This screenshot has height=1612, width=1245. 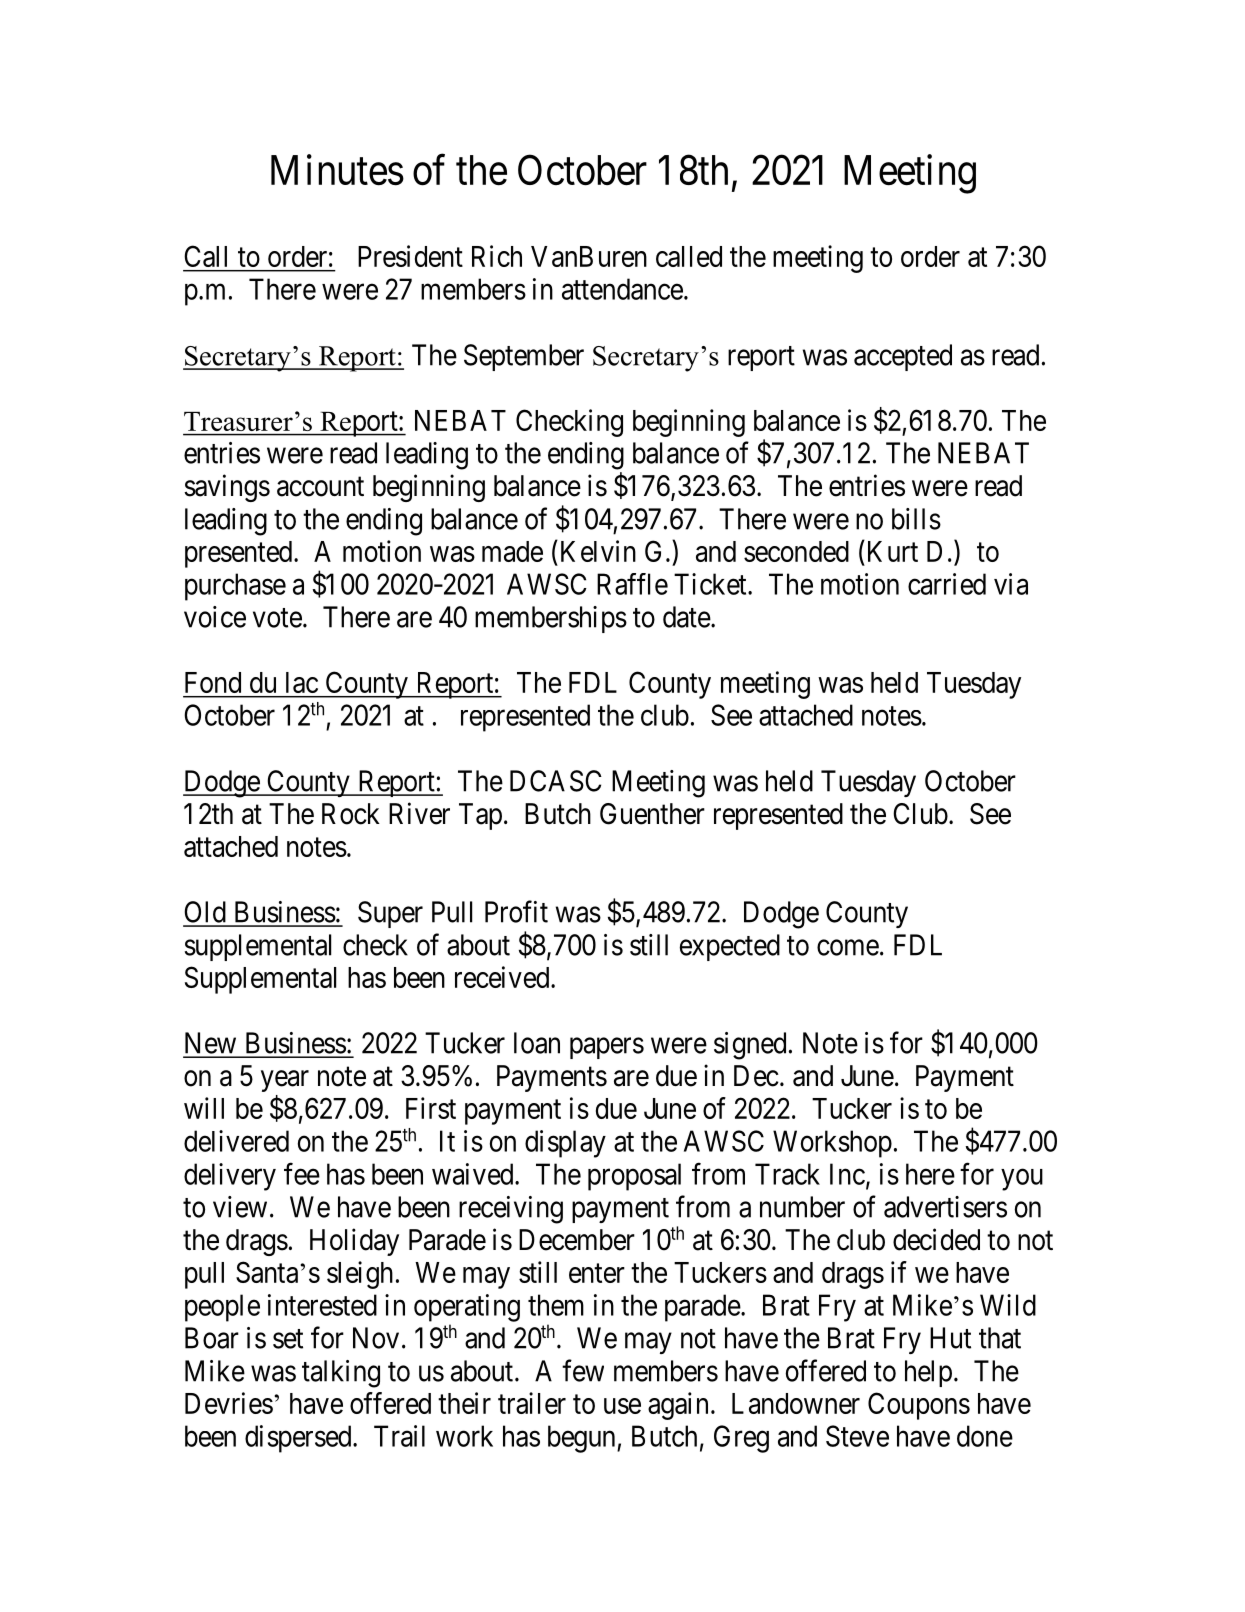 I want to click on loan, so click(x=537, y=1043).
